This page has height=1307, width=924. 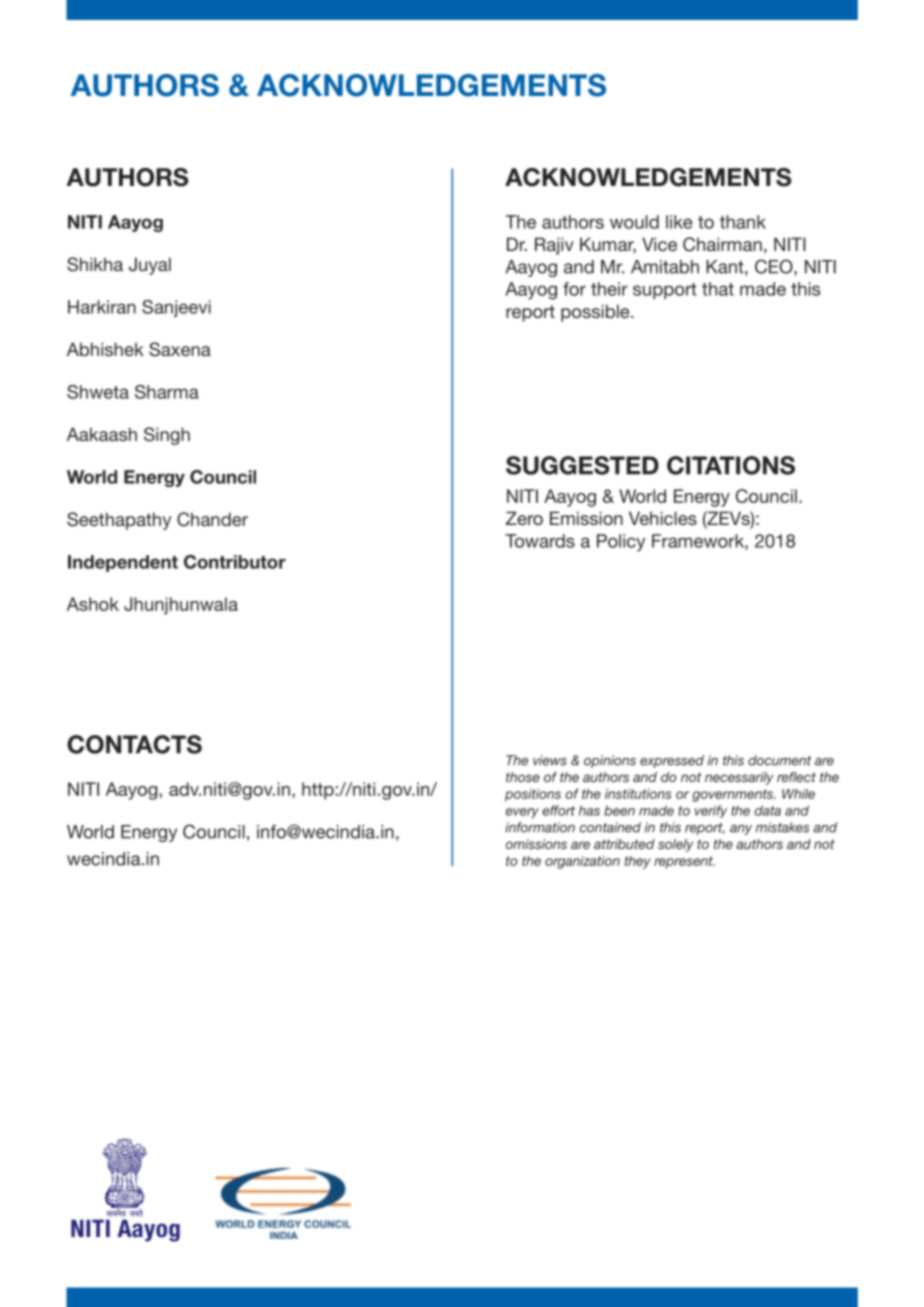 I want to click on Towards, so click(x=540, y=541).
